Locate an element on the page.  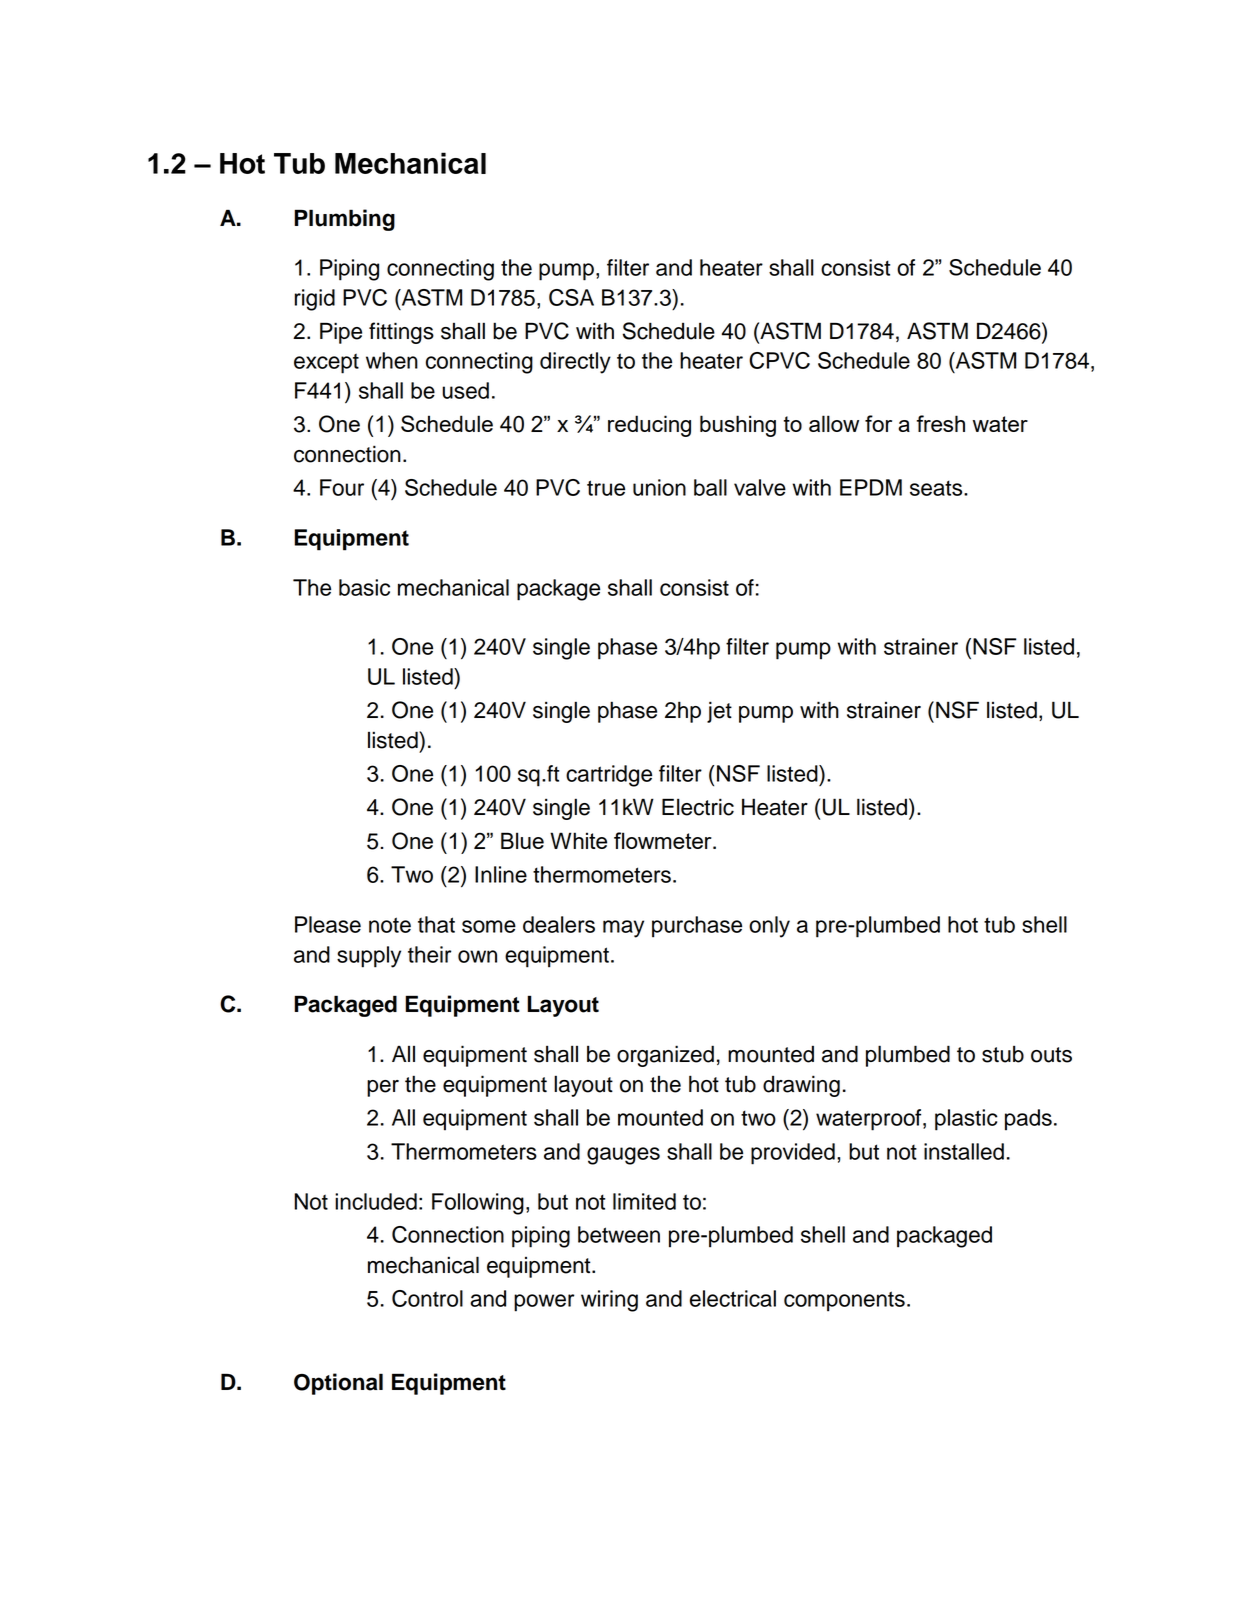
stub is located at coordinates (1003, 1054).
